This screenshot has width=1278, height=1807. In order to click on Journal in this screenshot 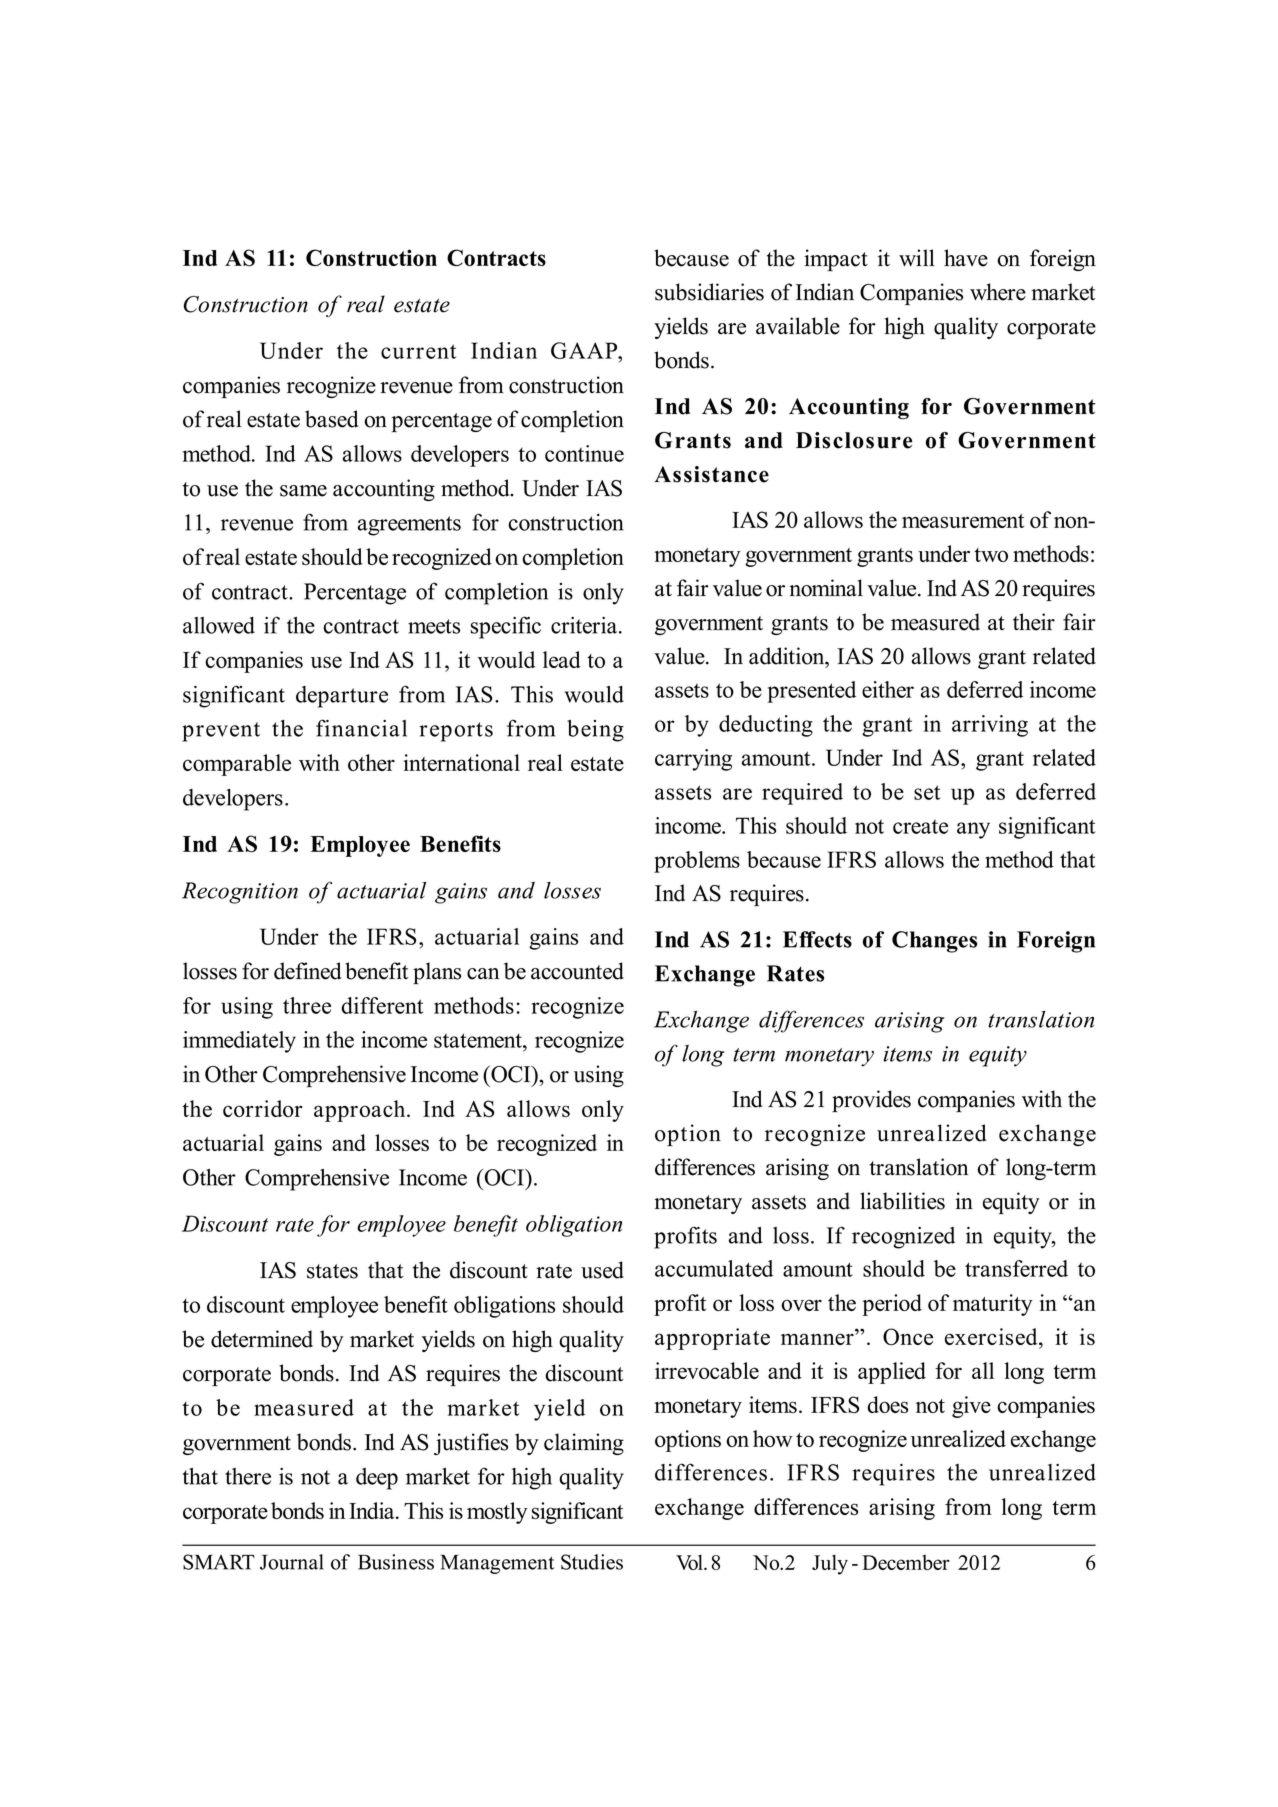, I will do `click(292, 1562)`.
